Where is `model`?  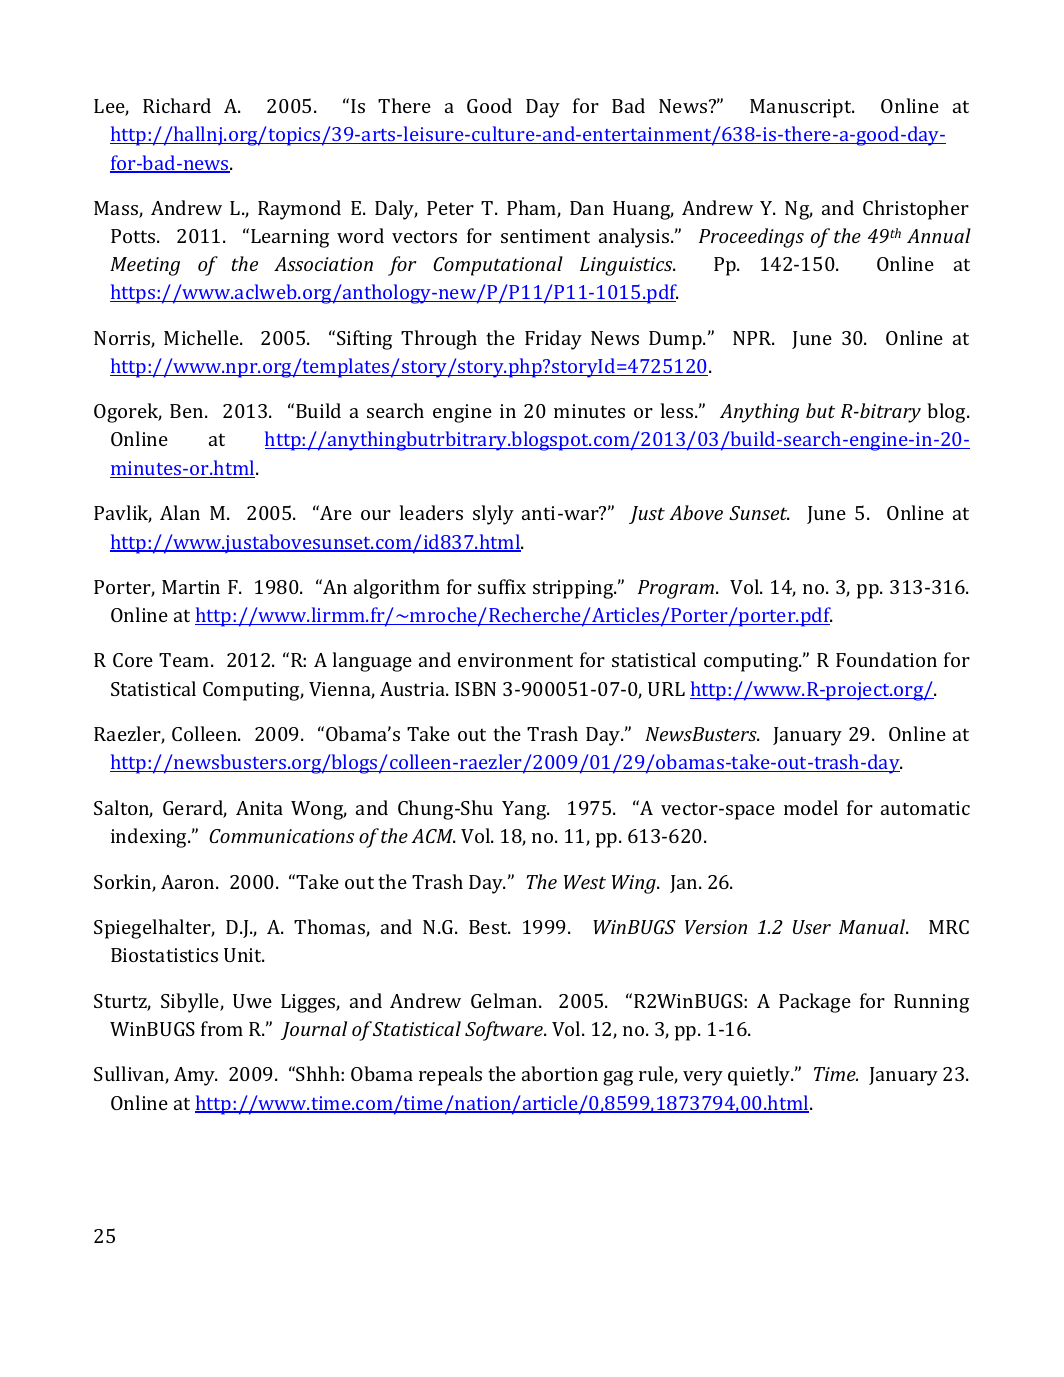
model is located at coordinates (811, 807).
